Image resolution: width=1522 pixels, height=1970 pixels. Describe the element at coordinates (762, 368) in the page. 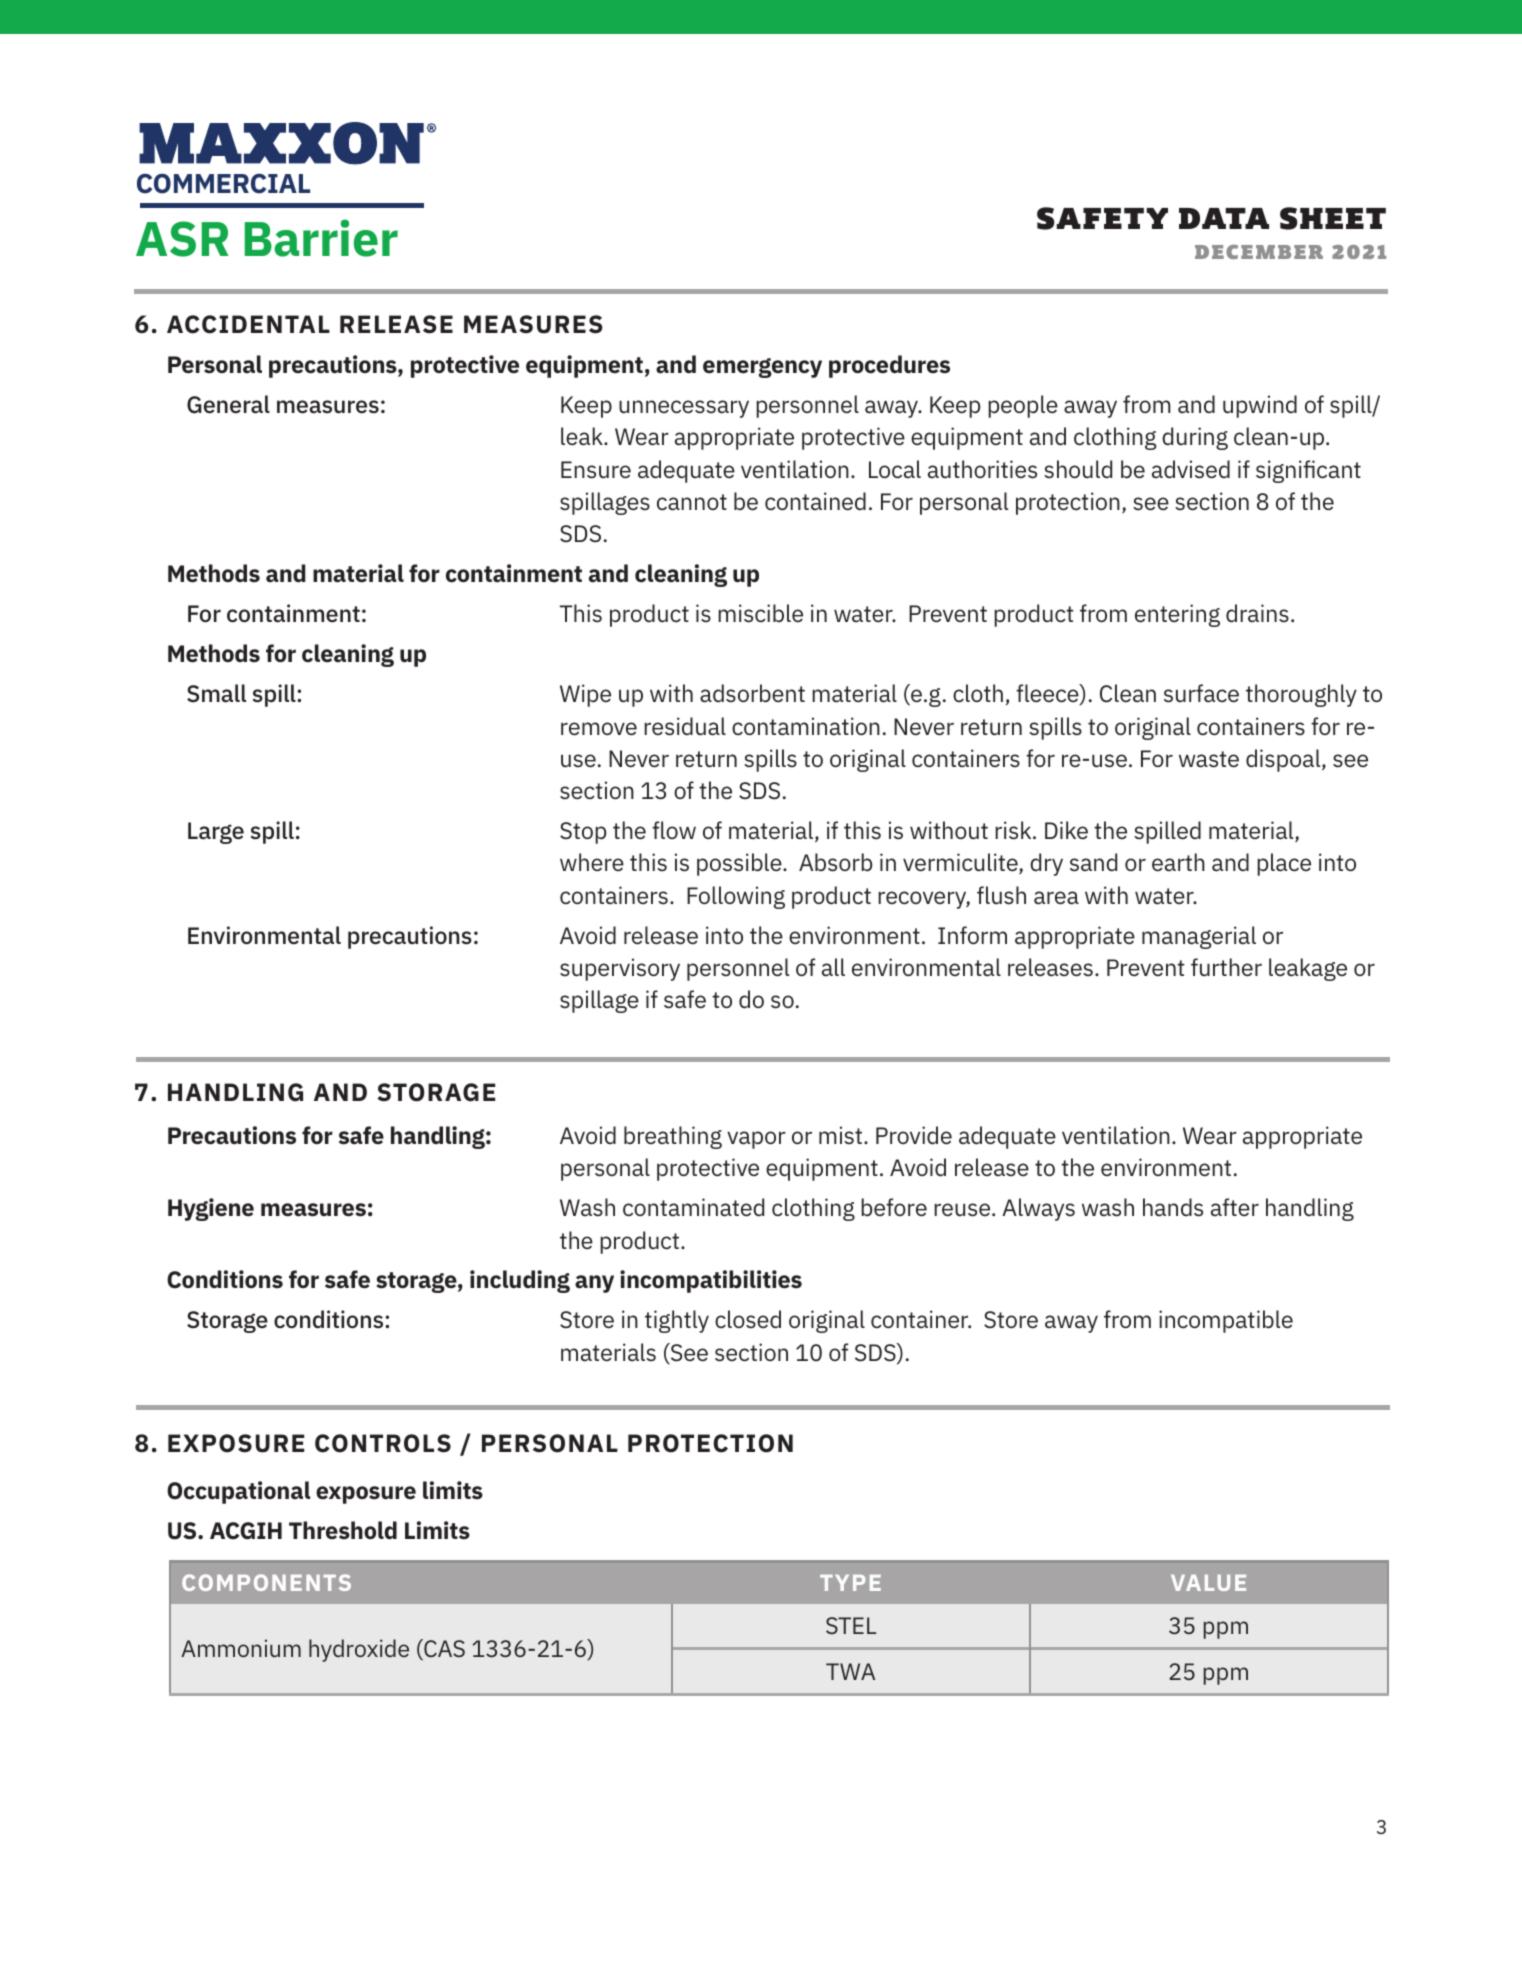

I see `emergency` at that location.
